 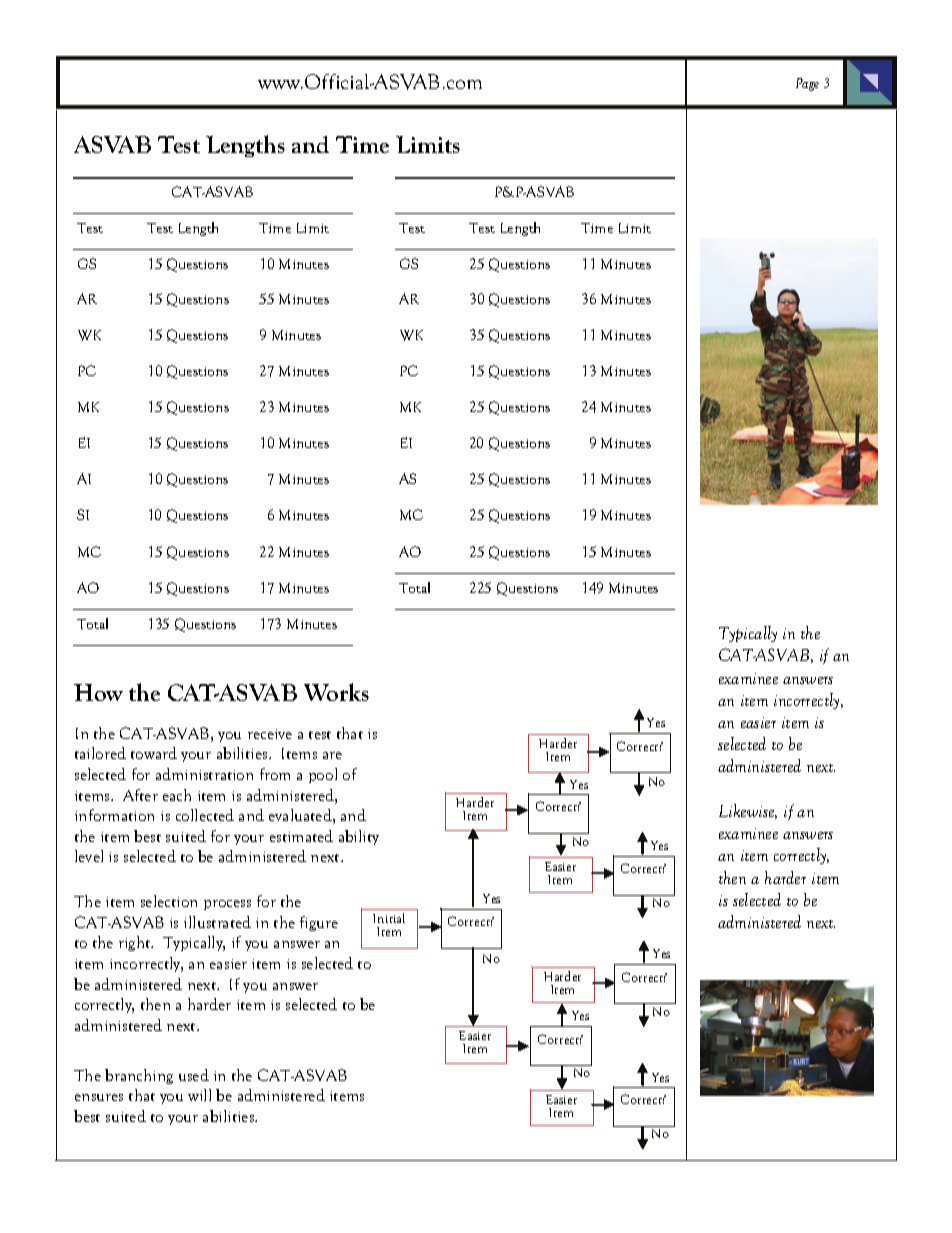 I want to click on receive, so click(x=270, y=734).
